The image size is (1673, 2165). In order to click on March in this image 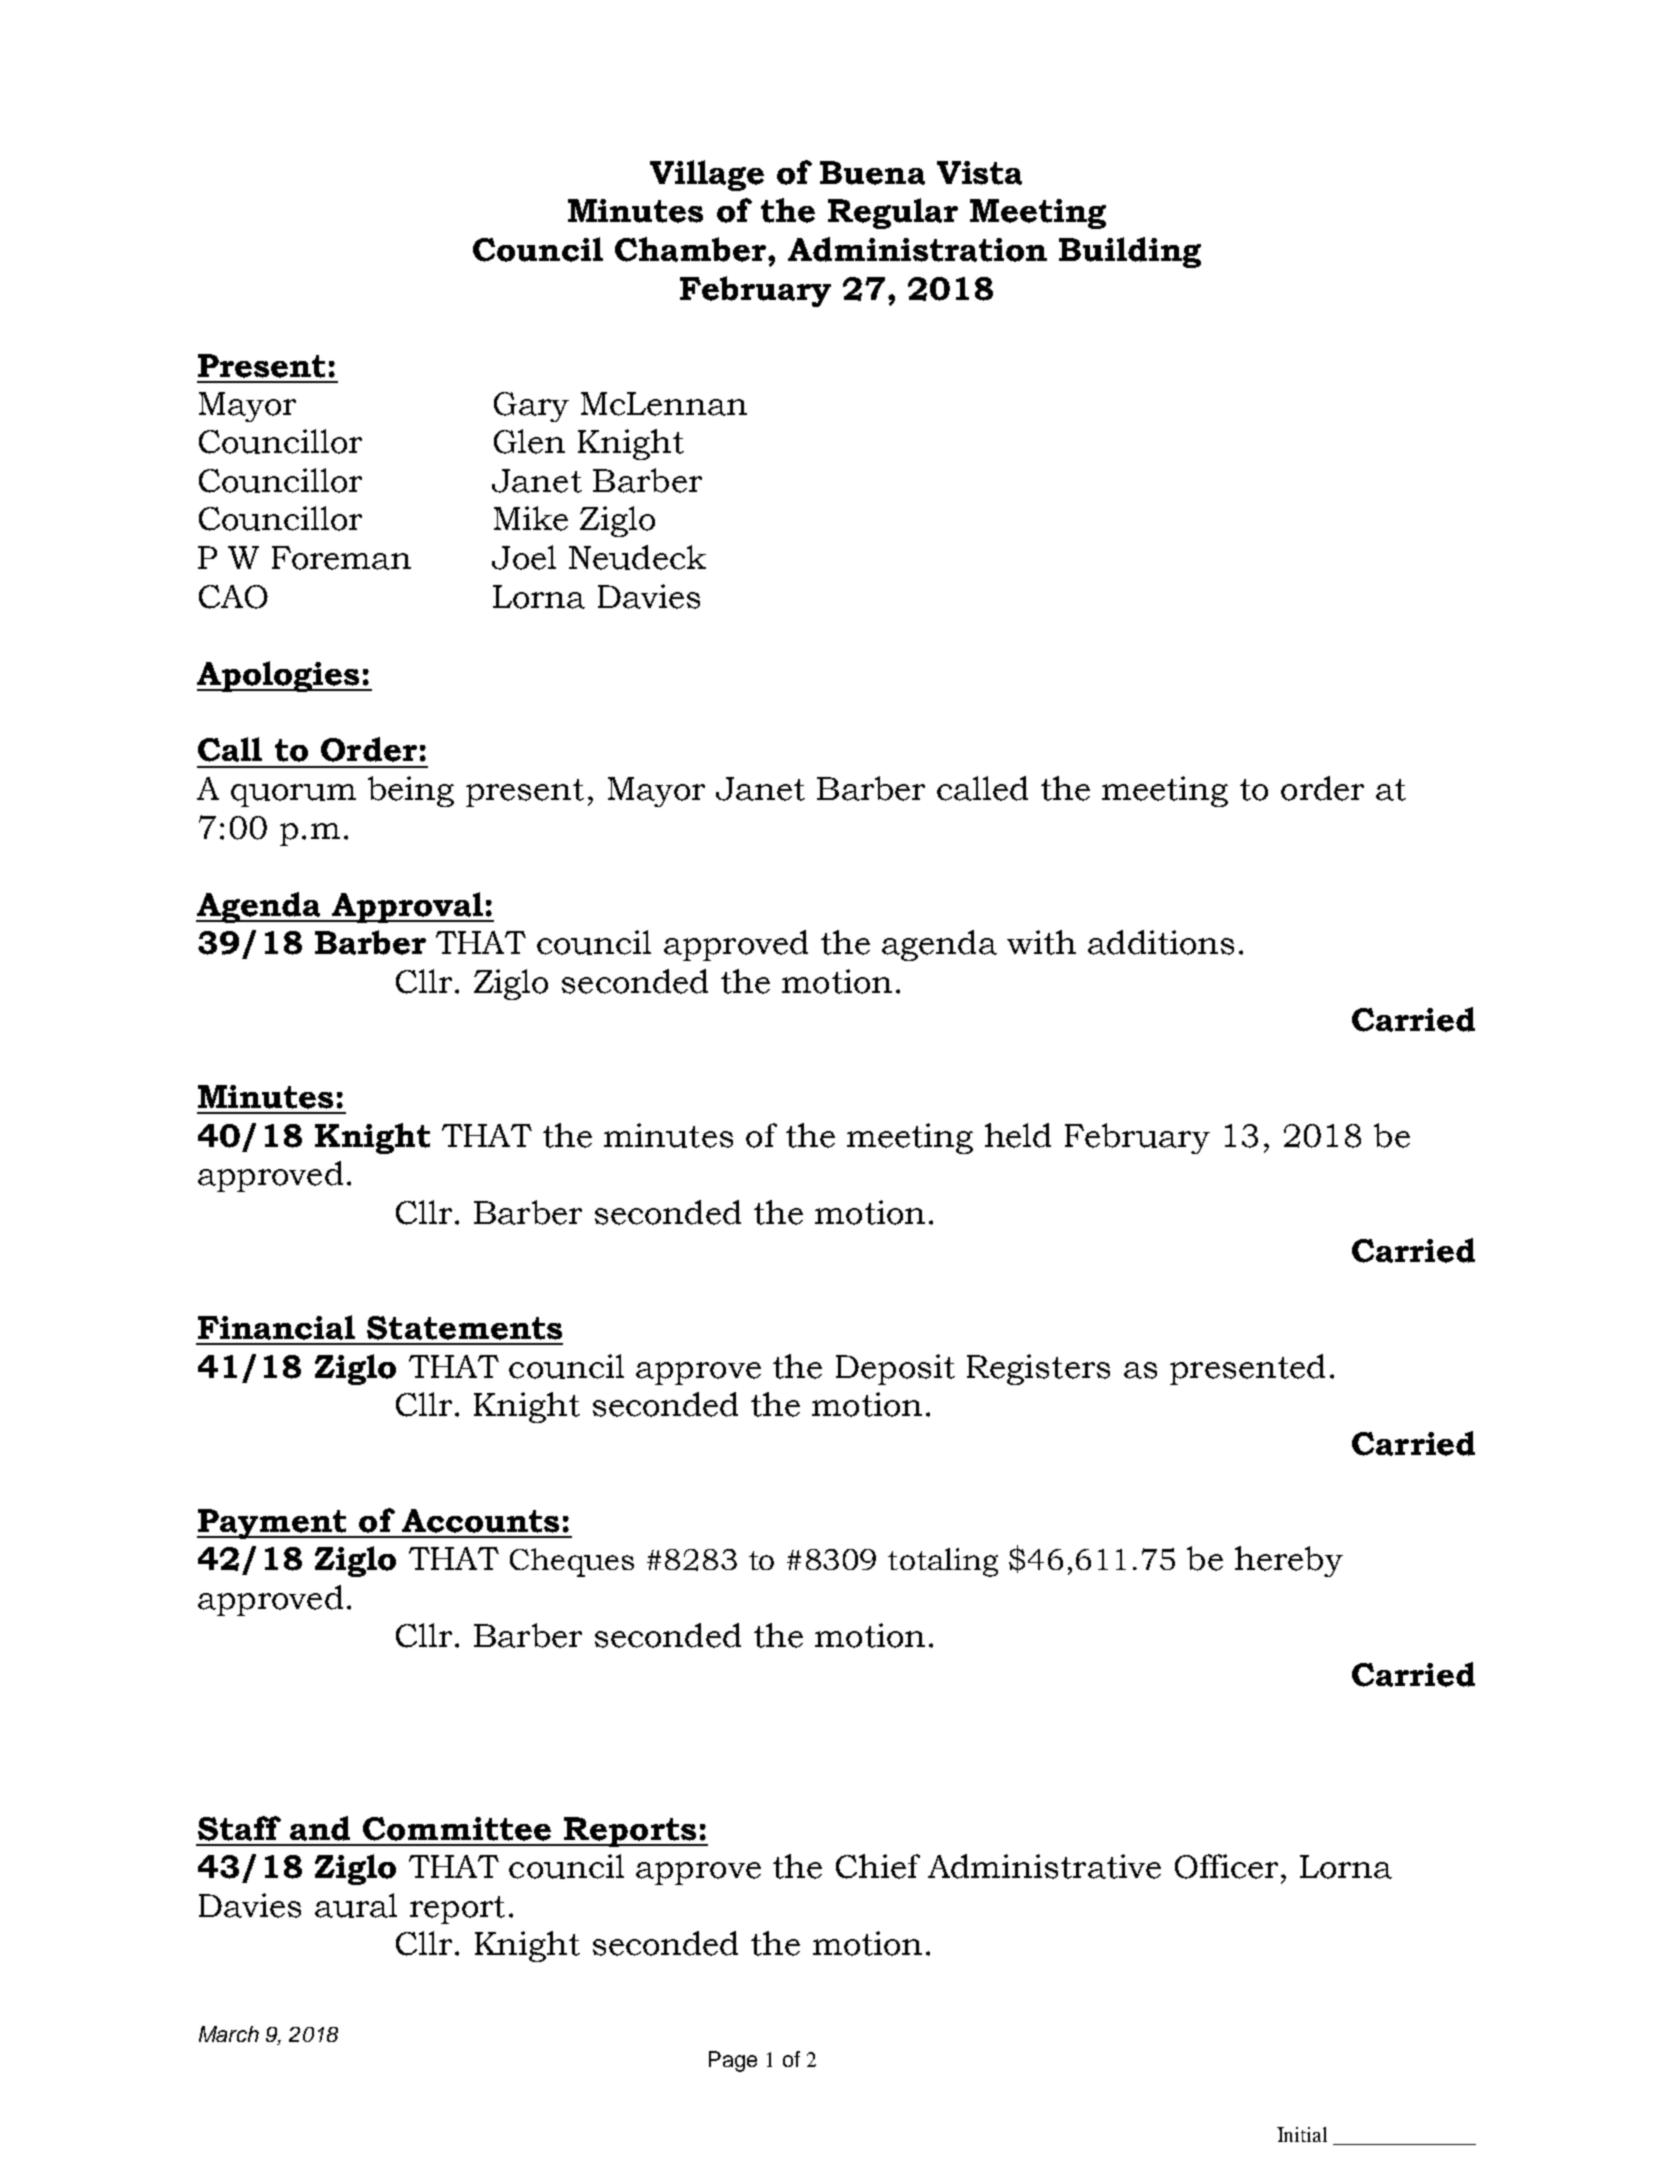, I will do `click(229, 2034)`.
